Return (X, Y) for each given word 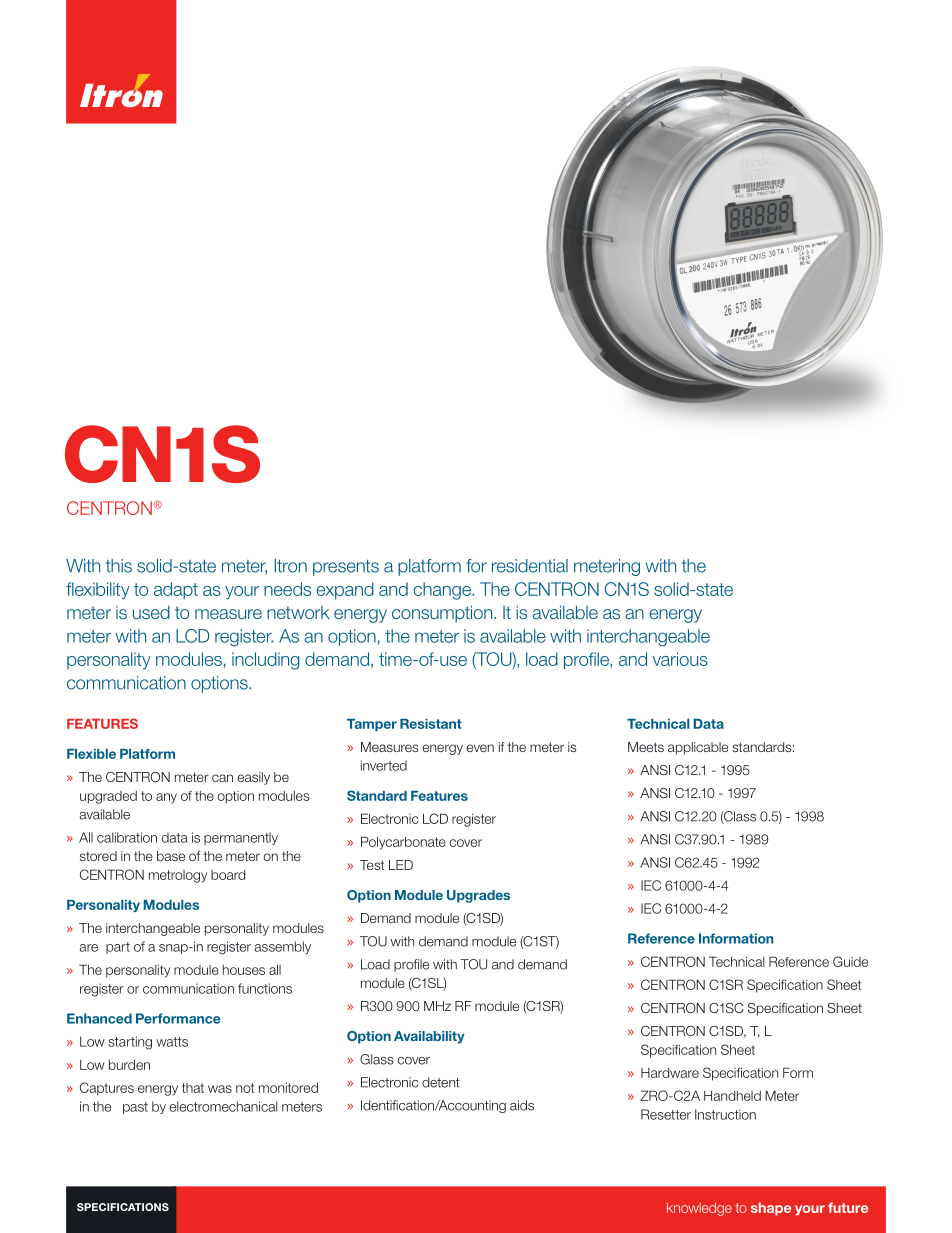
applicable (698, 748)
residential (530, 566)
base (171, 856)
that (193, 1088)
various (680, 659)
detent (441, 1082)
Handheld (732, 1096)
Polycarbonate (403, 843)
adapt (176, 590)
